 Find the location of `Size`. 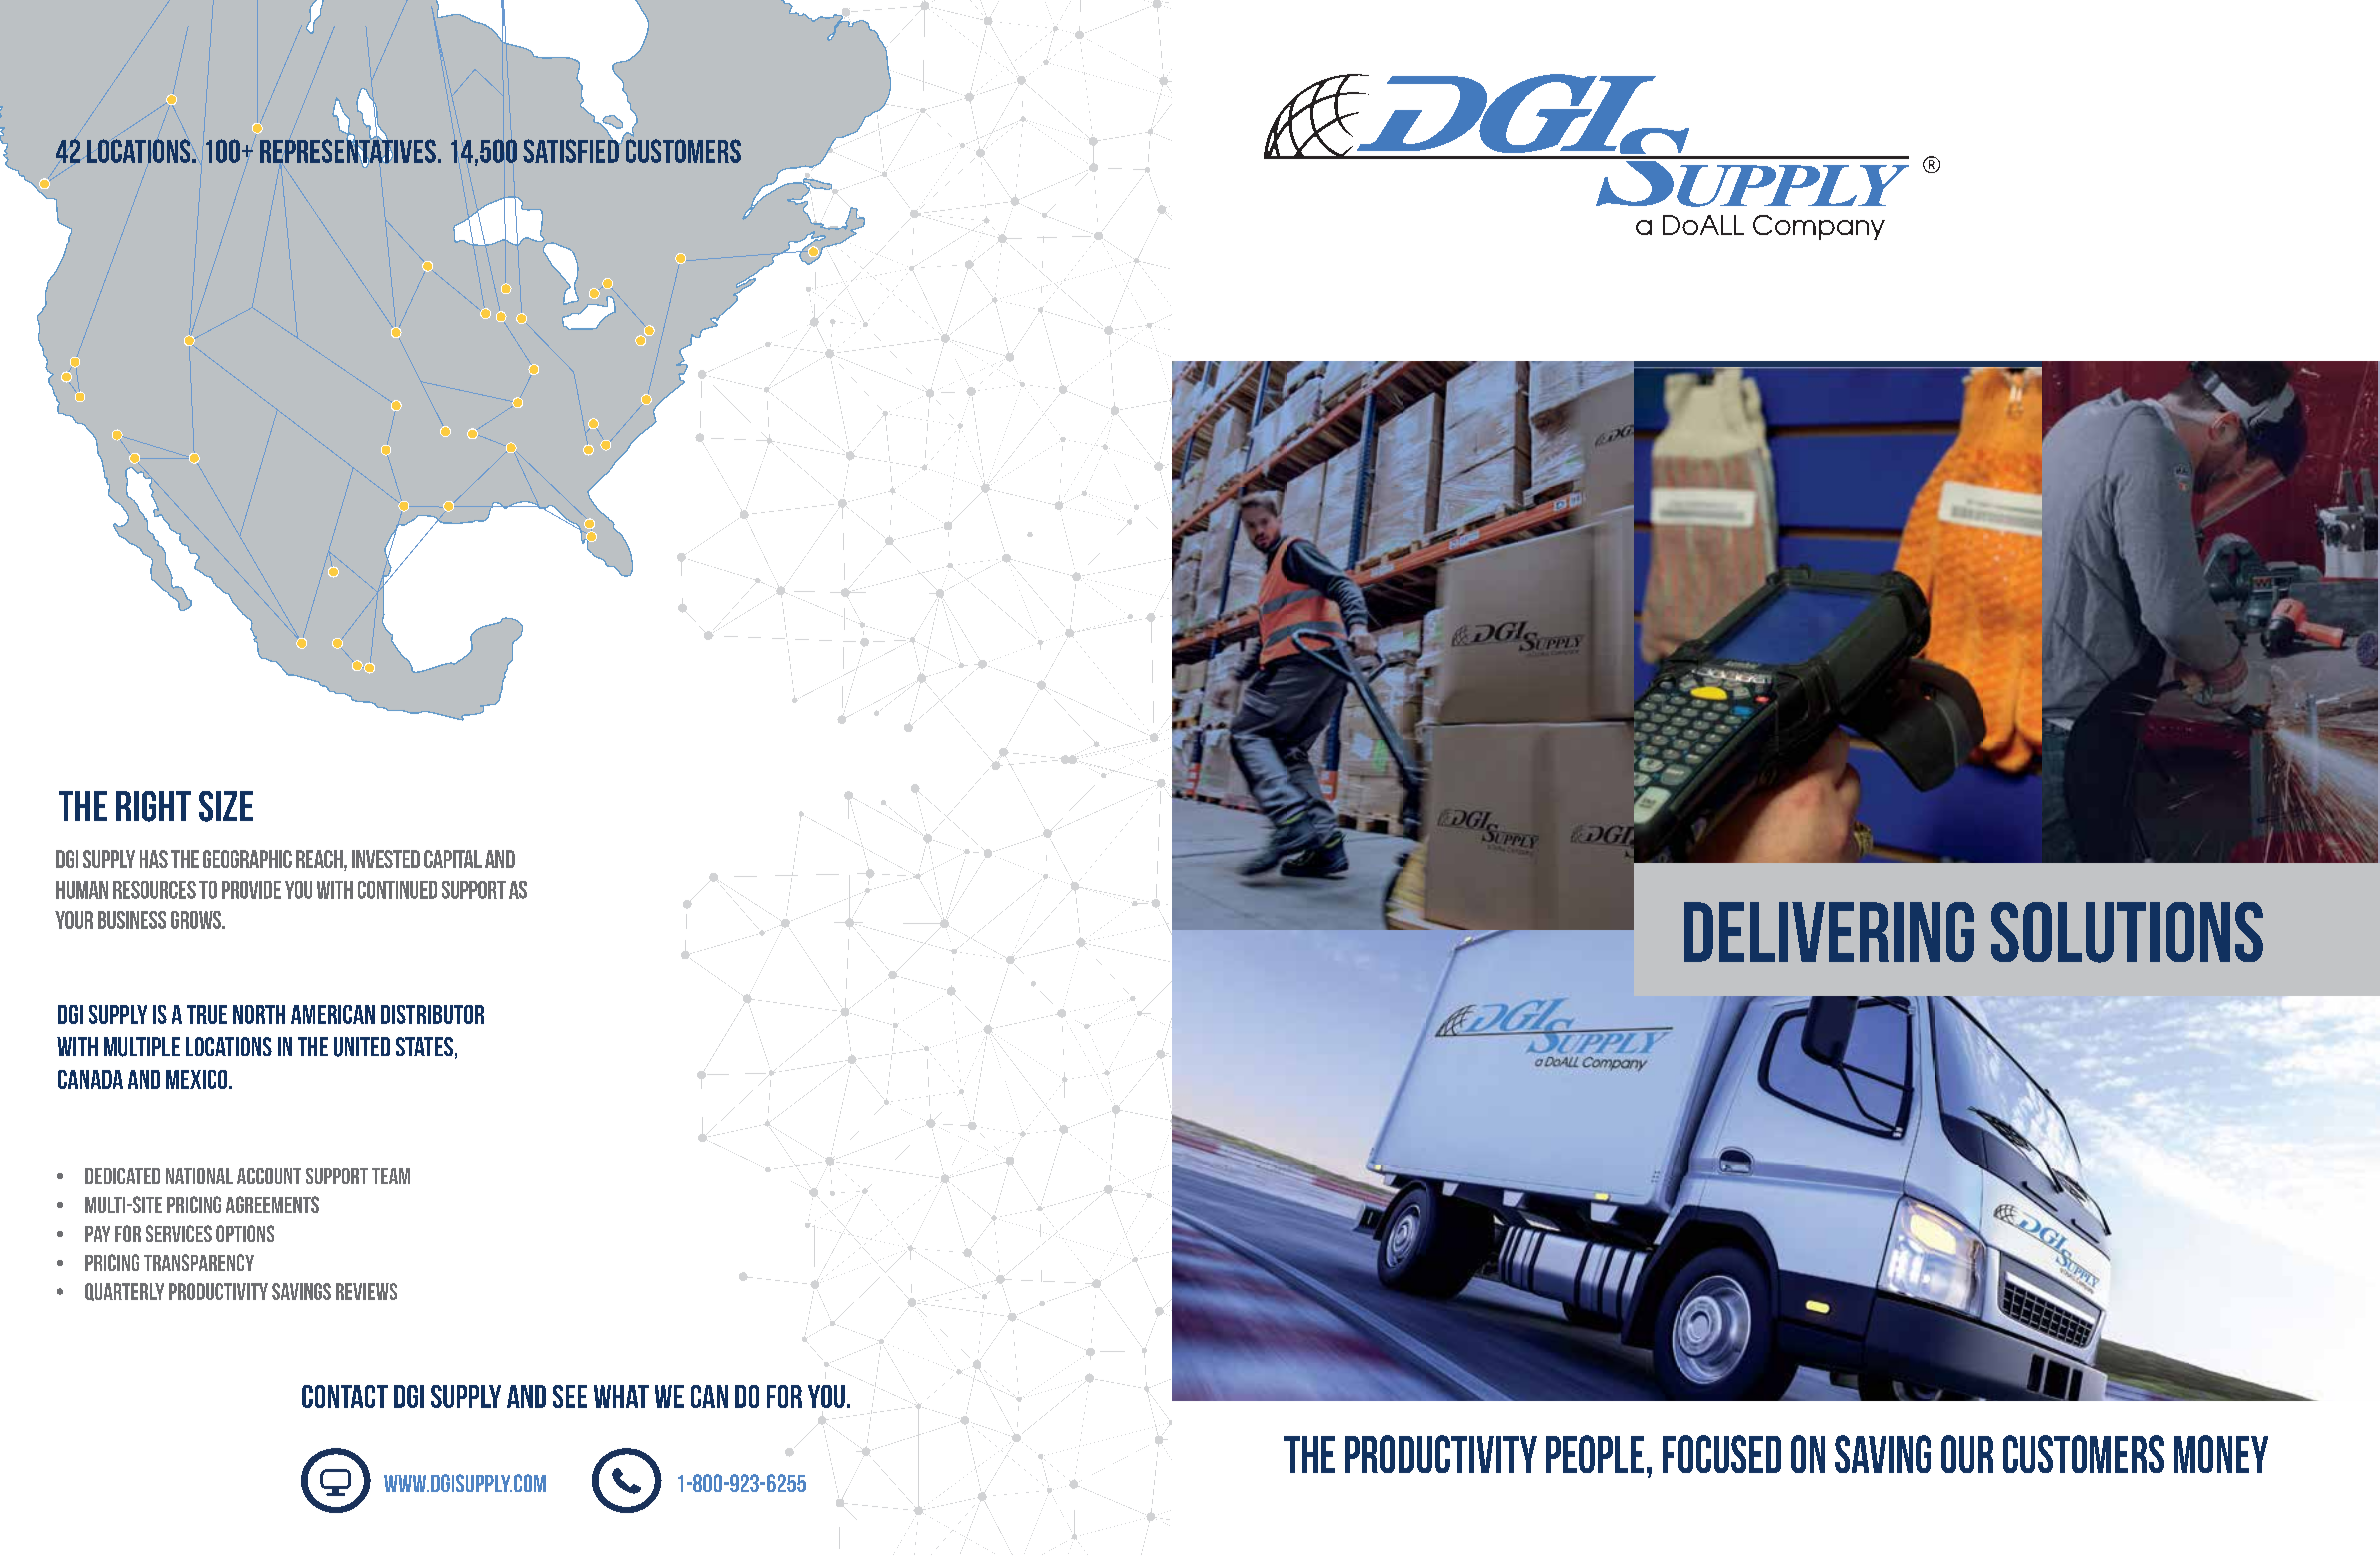

Size is located at coordinates (226, 806).
